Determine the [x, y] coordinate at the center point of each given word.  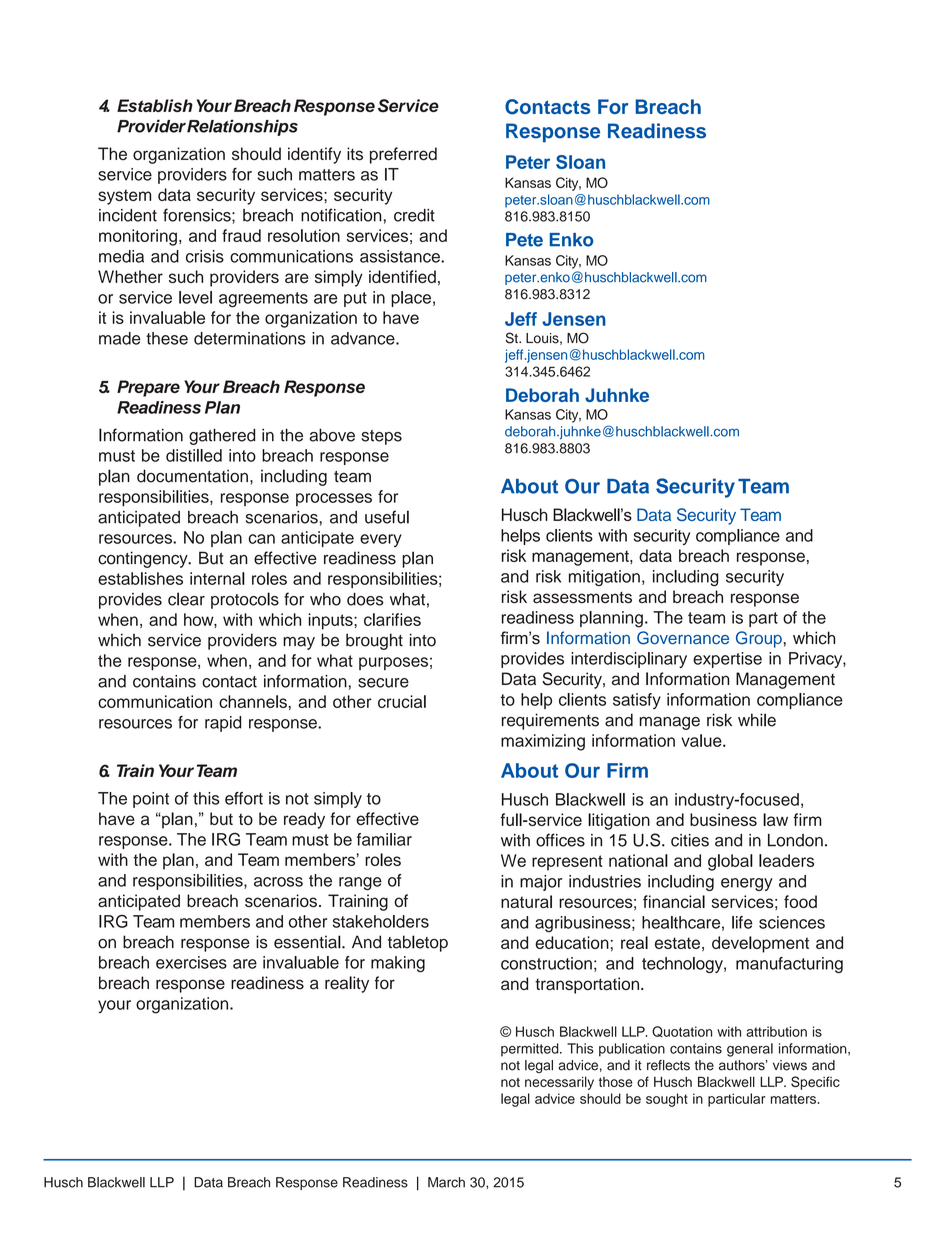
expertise [727, 660]
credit [414, 215]
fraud [241, 235]
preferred [403, 155]
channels [253, 701]
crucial [402, 701]
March [446, 1182]
